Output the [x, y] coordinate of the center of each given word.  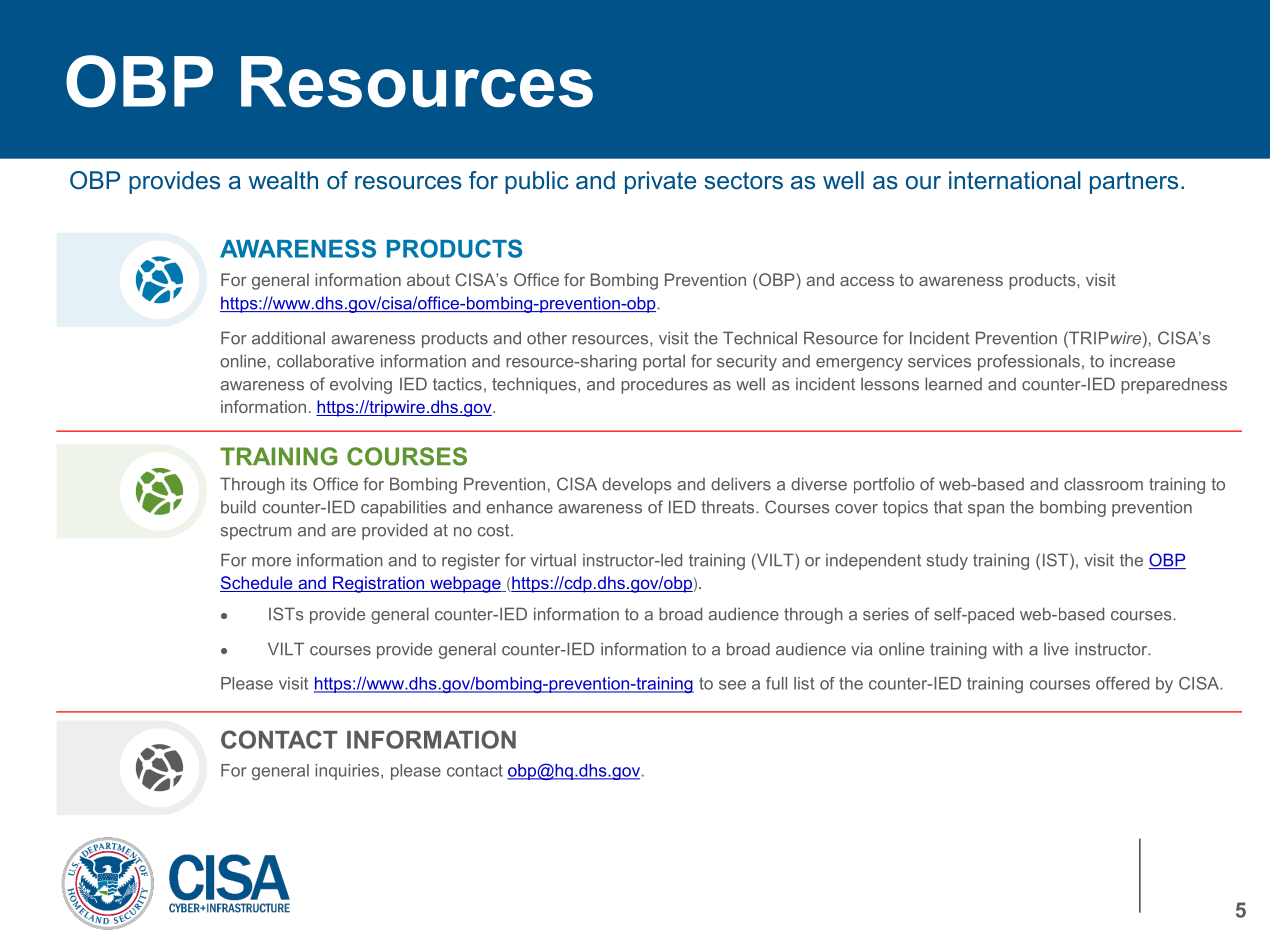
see [732, 685]
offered [1122, 683]
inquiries [347, 772]
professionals [1029, 362]
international [1015, 180]
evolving [361, 385]
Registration [379, 584]
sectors [743, 181]
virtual [553, 560]
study [947, 561]
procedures [664, 385]
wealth [283, 180]
